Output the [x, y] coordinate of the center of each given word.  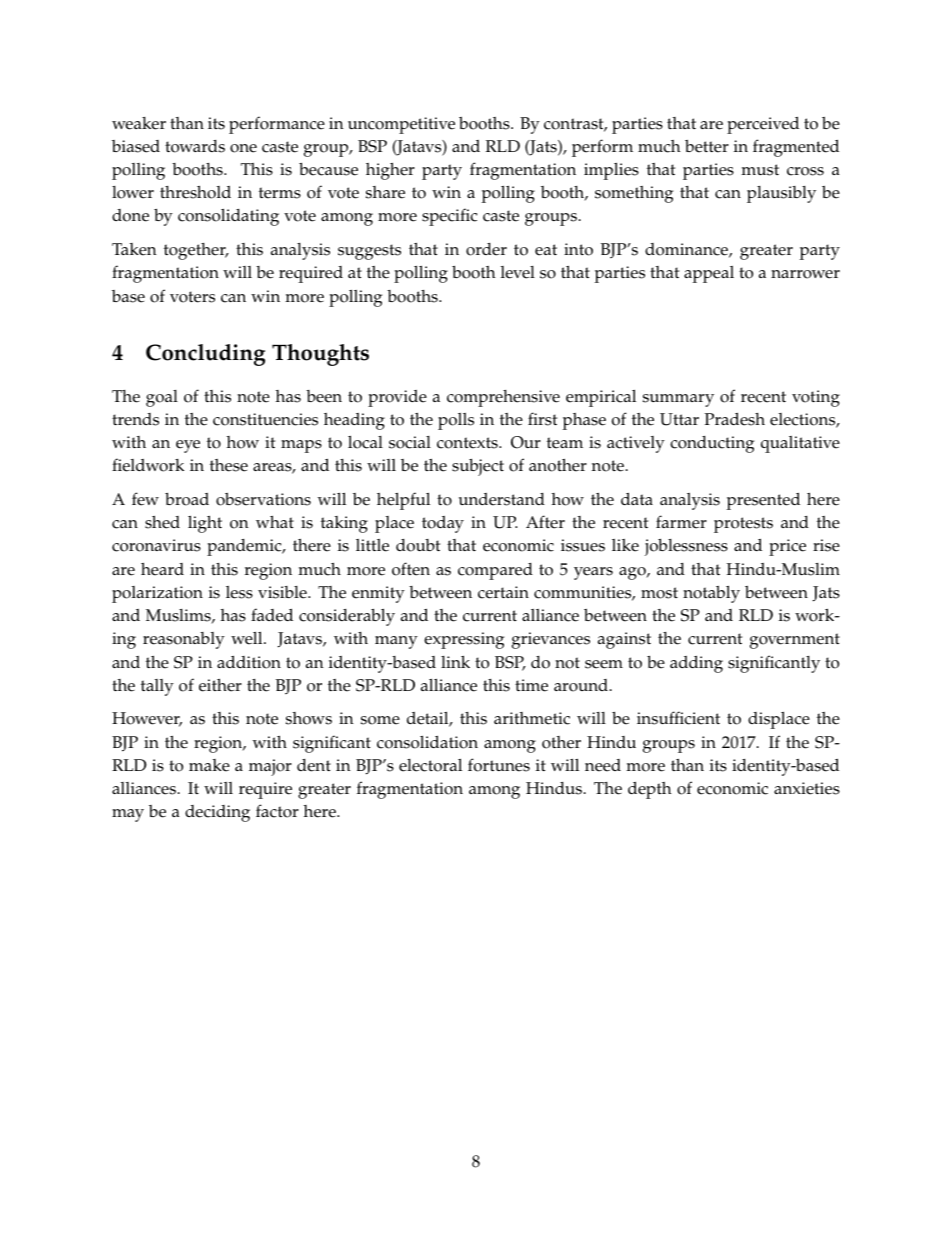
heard [162, 569]
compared [495, 571]
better [707, 146]
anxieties [807, 788]
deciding [217, 813]
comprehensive [503, 398]
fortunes [499, 765]
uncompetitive [401, 125]
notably [711, 594]
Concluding [205, 355]
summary [678, 400]
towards [195, 146]
